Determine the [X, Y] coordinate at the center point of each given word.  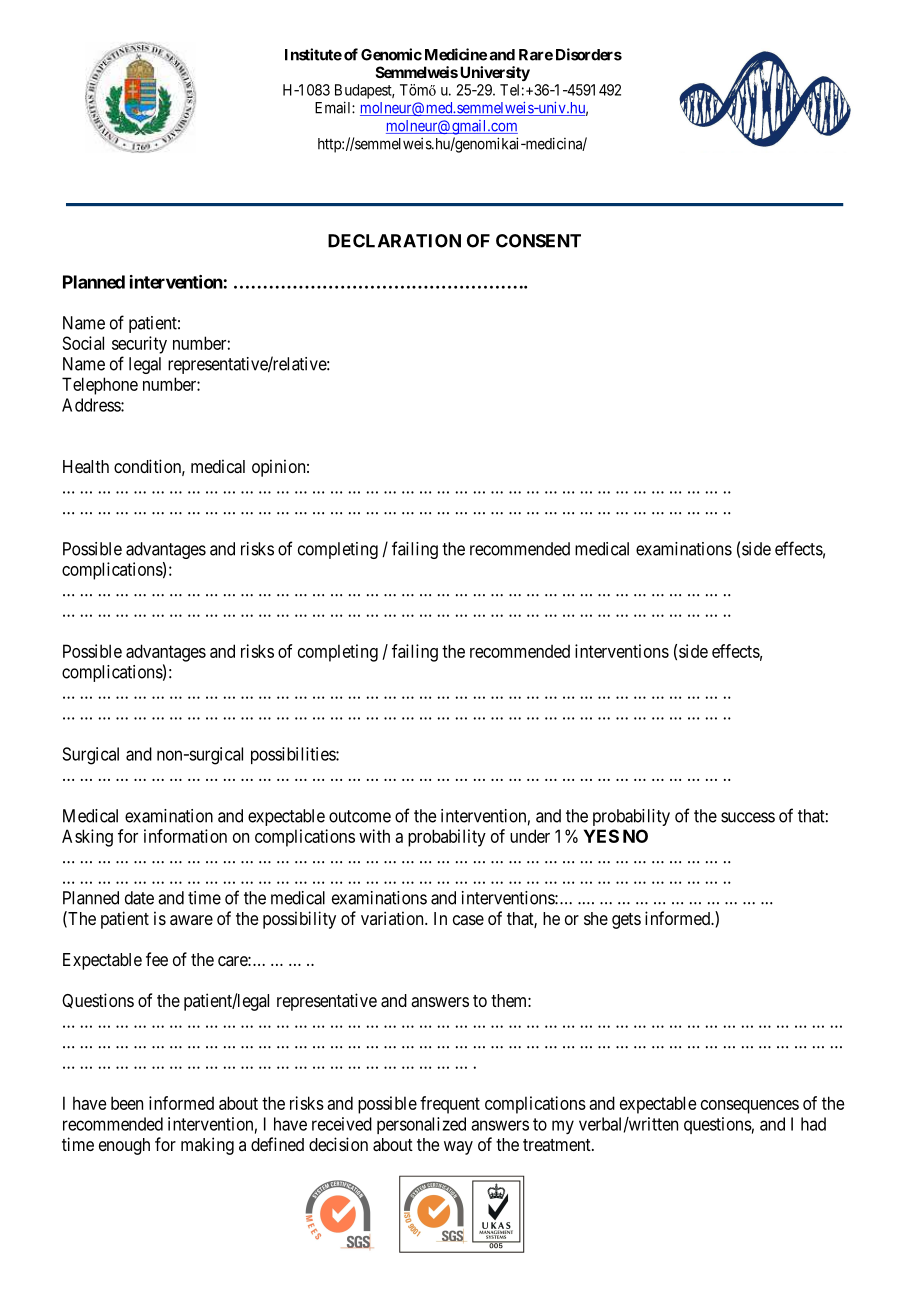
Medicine [456, 54]
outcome [360, 816]
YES [601, 836]
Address [92, 405]
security [139, 345]
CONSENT [538, 241]
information [185, 836]
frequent [450, 1105]
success [748, 817]
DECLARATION [394, 241]
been [127, 1103]
